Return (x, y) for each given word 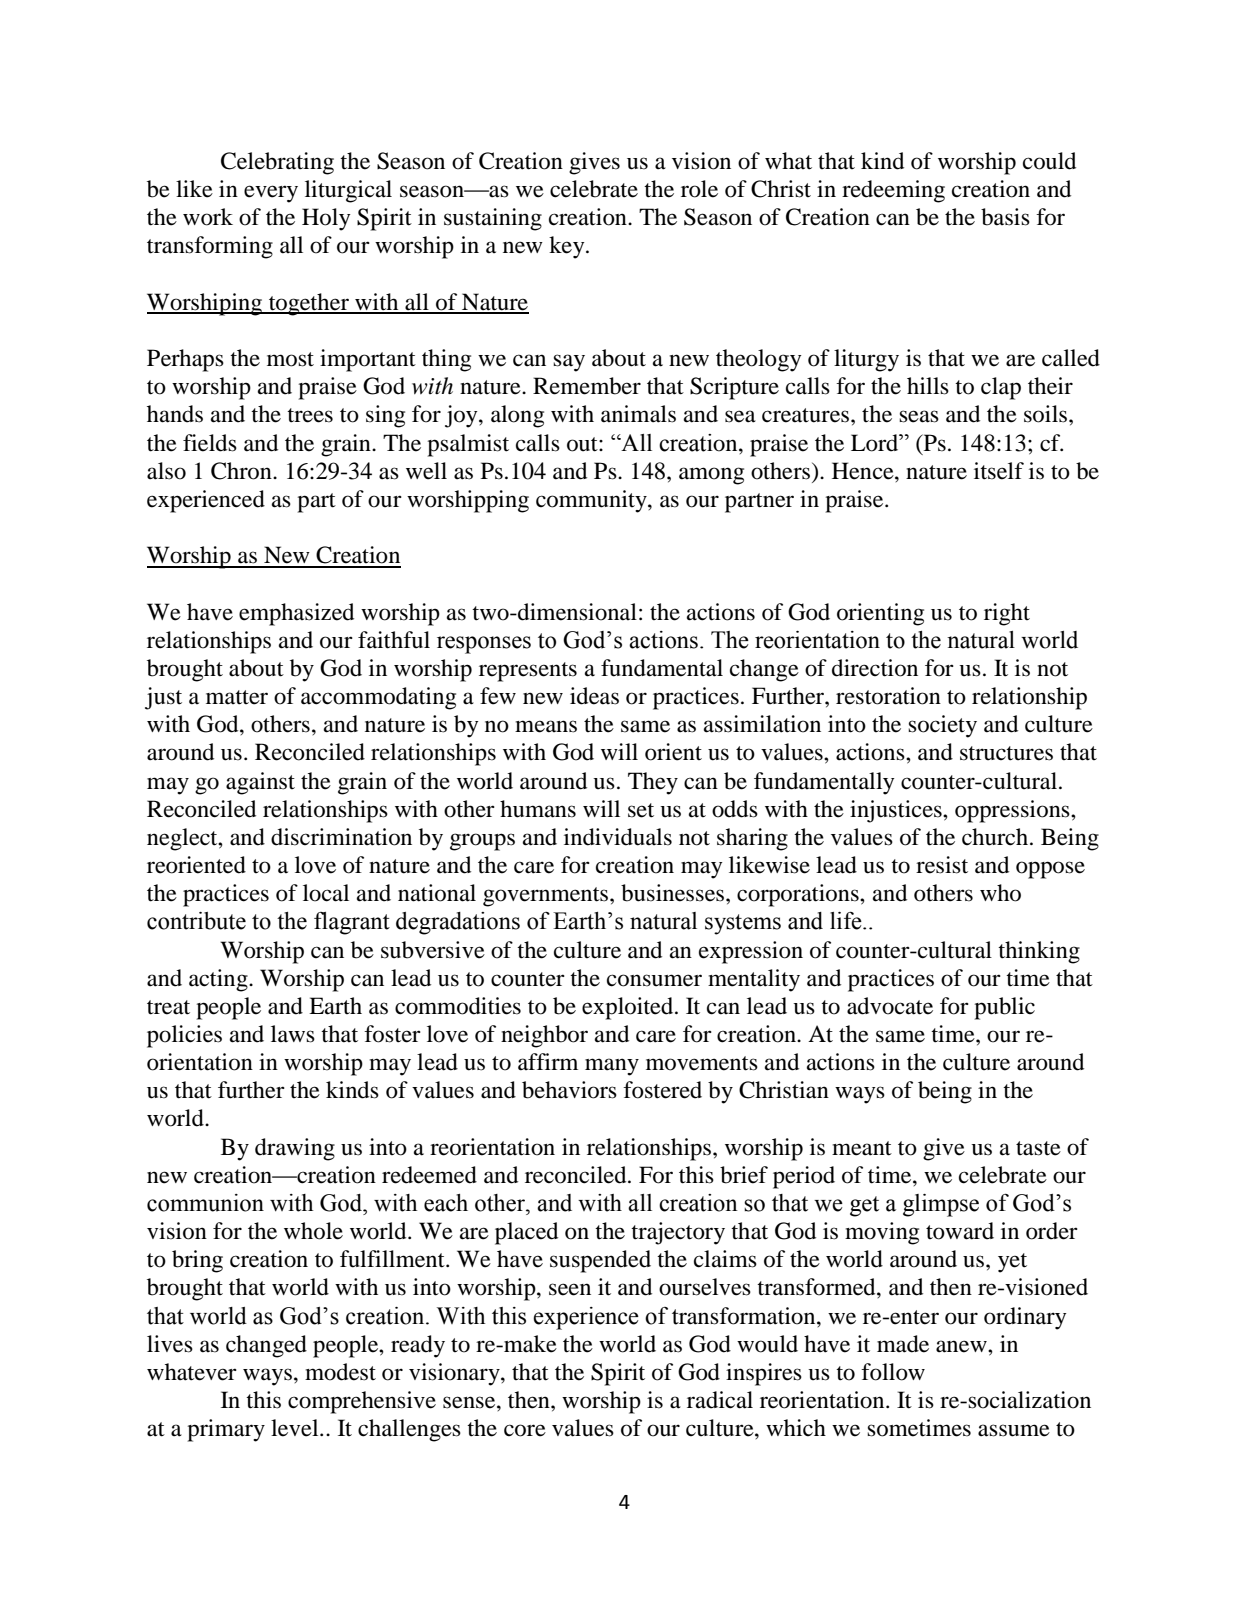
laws (293, 1034)
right (1007, 614)
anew (962, 1346)
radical (720, 1400)
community (592, 501)
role (699, 189)
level (296, 1428)
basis (1005, 217)
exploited (629, 1008)
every (271, 194)
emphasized (296, 614)
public (1004, 1008)
